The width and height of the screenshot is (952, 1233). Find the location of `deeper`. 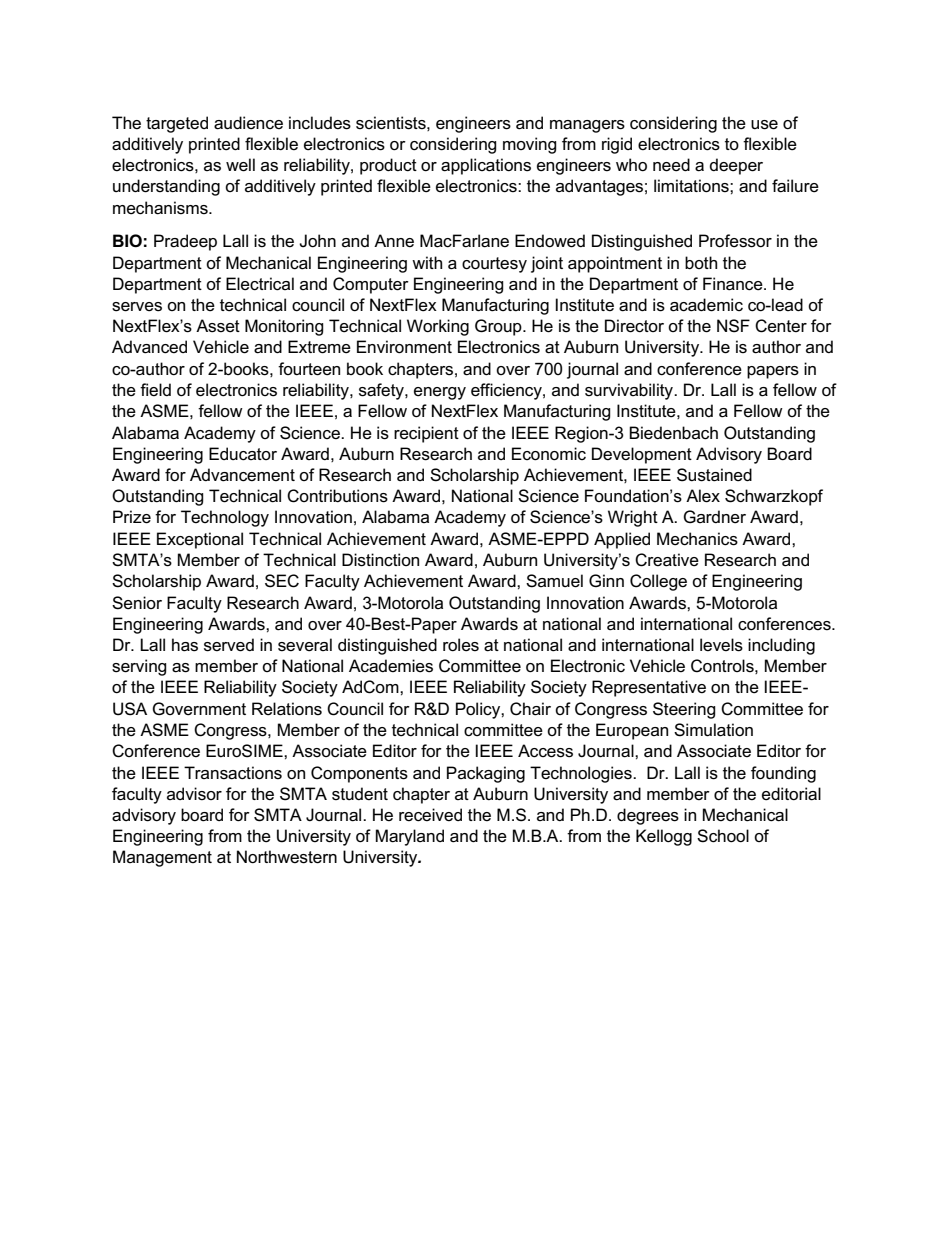

deeper is located at coordinates (736, 166).
